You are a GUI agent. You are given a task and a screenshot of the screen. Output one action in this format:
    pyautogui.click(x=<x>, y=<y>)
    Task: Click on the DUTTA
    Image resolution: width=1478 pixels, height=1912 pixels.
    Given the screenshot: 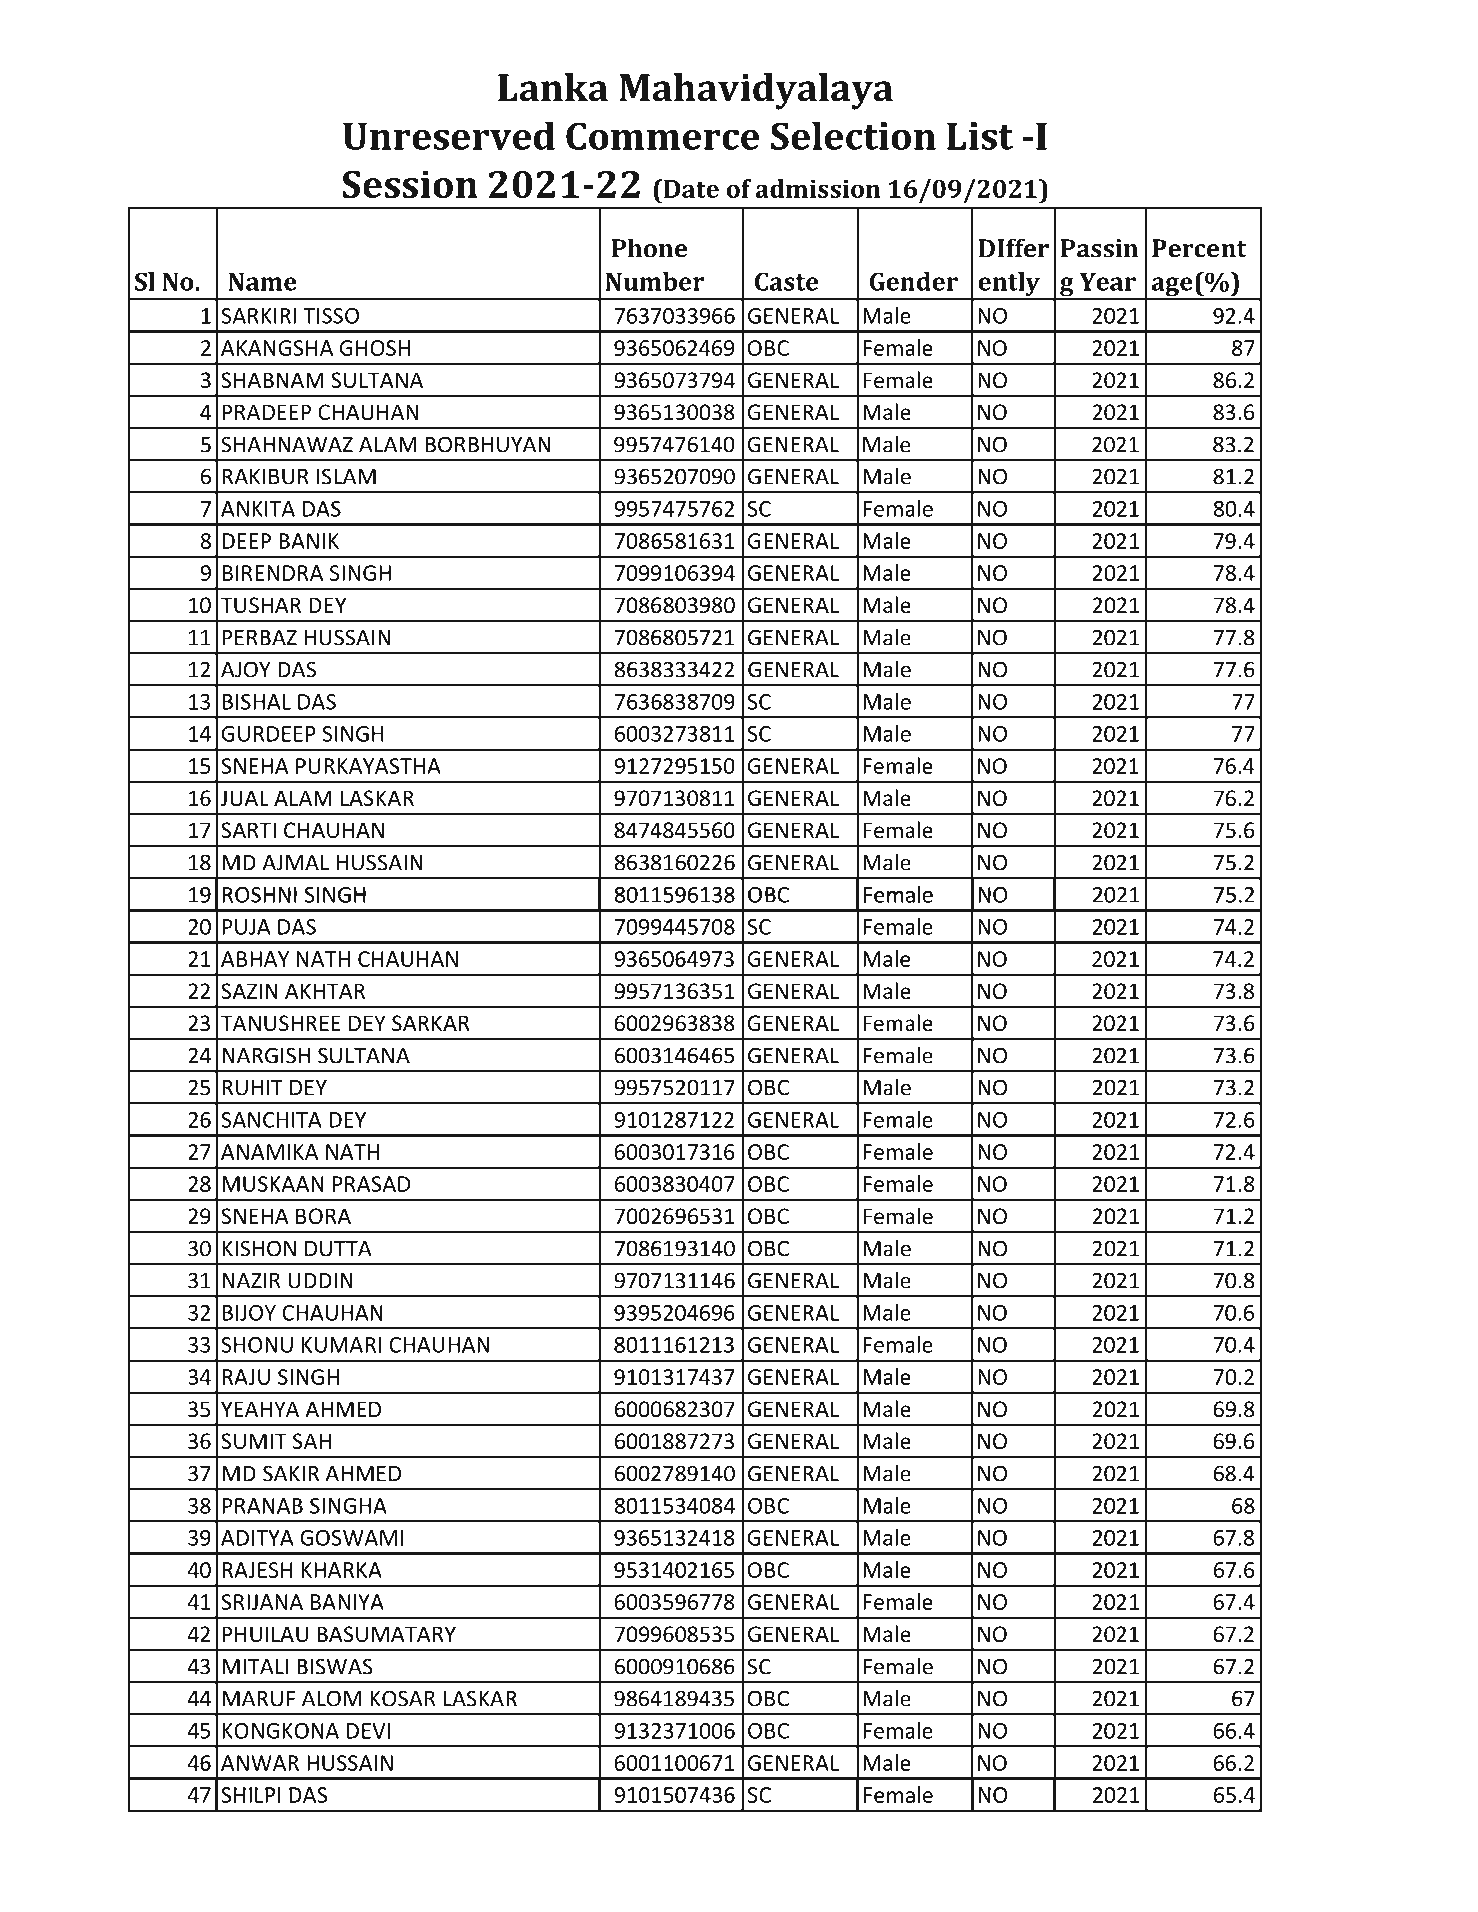 What is the action you would take?
    pyautogui.click(x=338, y=1249)
